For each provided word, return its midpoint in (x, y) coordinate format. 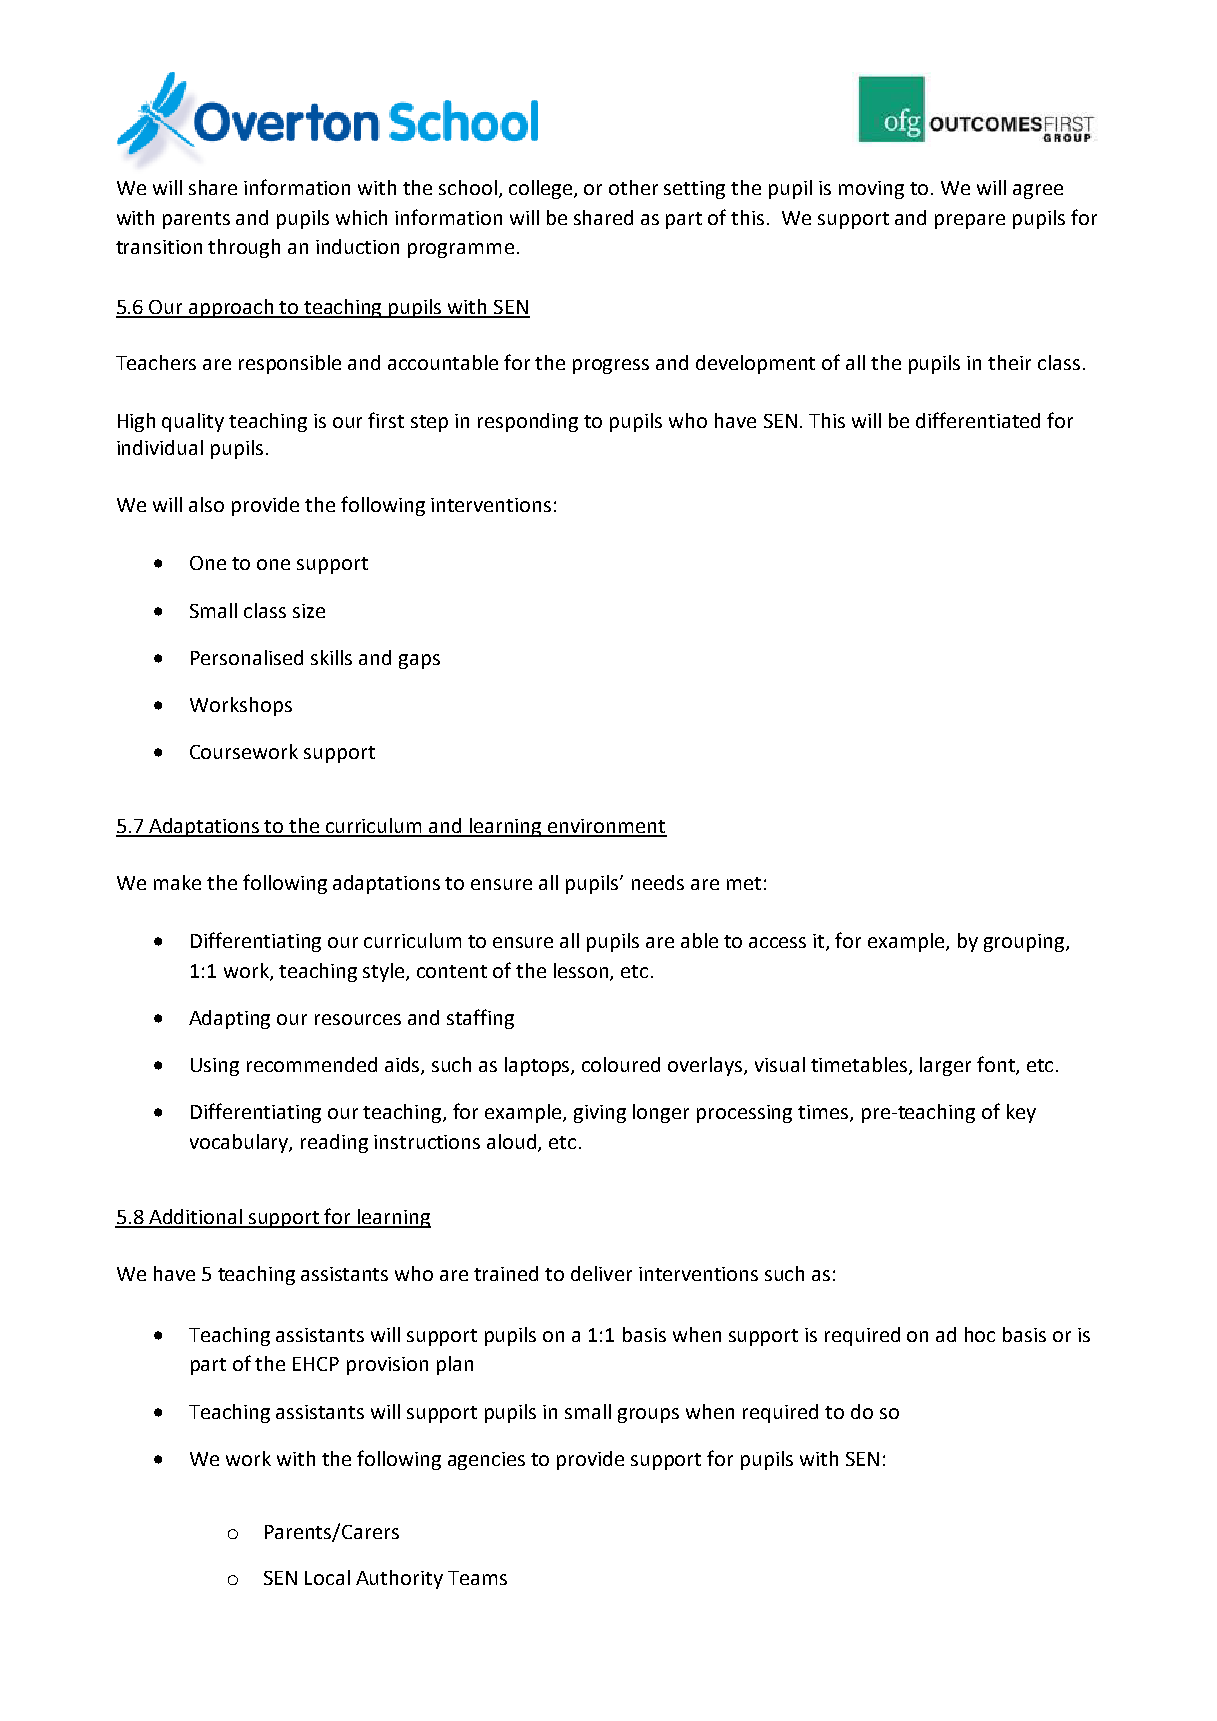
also (206, 504)
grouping (1025, 943)
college (542, 189)
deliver (601, 1273)
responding (528, 422)
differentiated (978, 420)
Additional (196, 1218)
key (1021, 1113)
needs (658, 882)
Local (327, 1577)
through (244, 248)
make (177, 882)
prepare (970, 221)
